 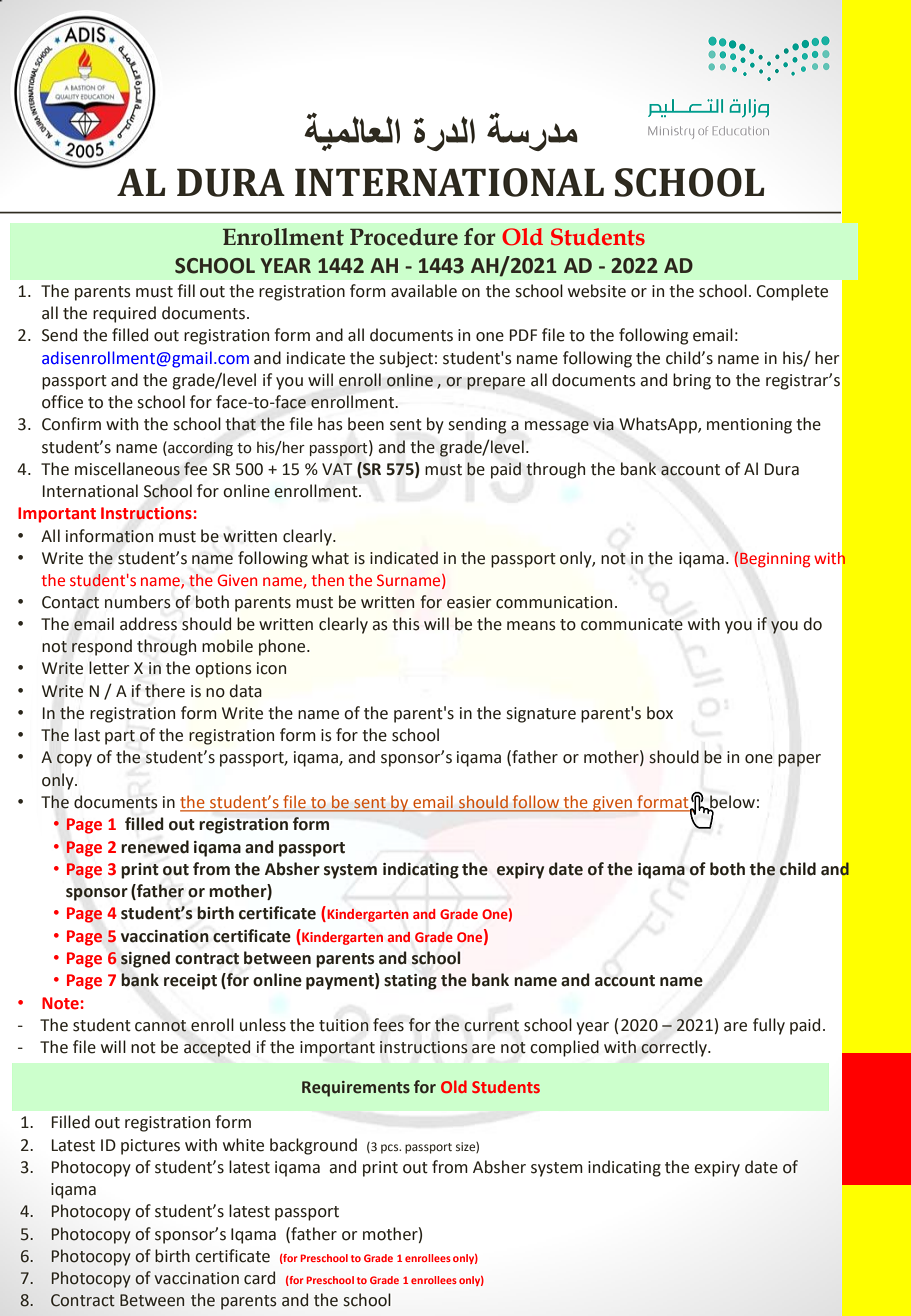 I want to click on required, so click(x=124, y=314).
